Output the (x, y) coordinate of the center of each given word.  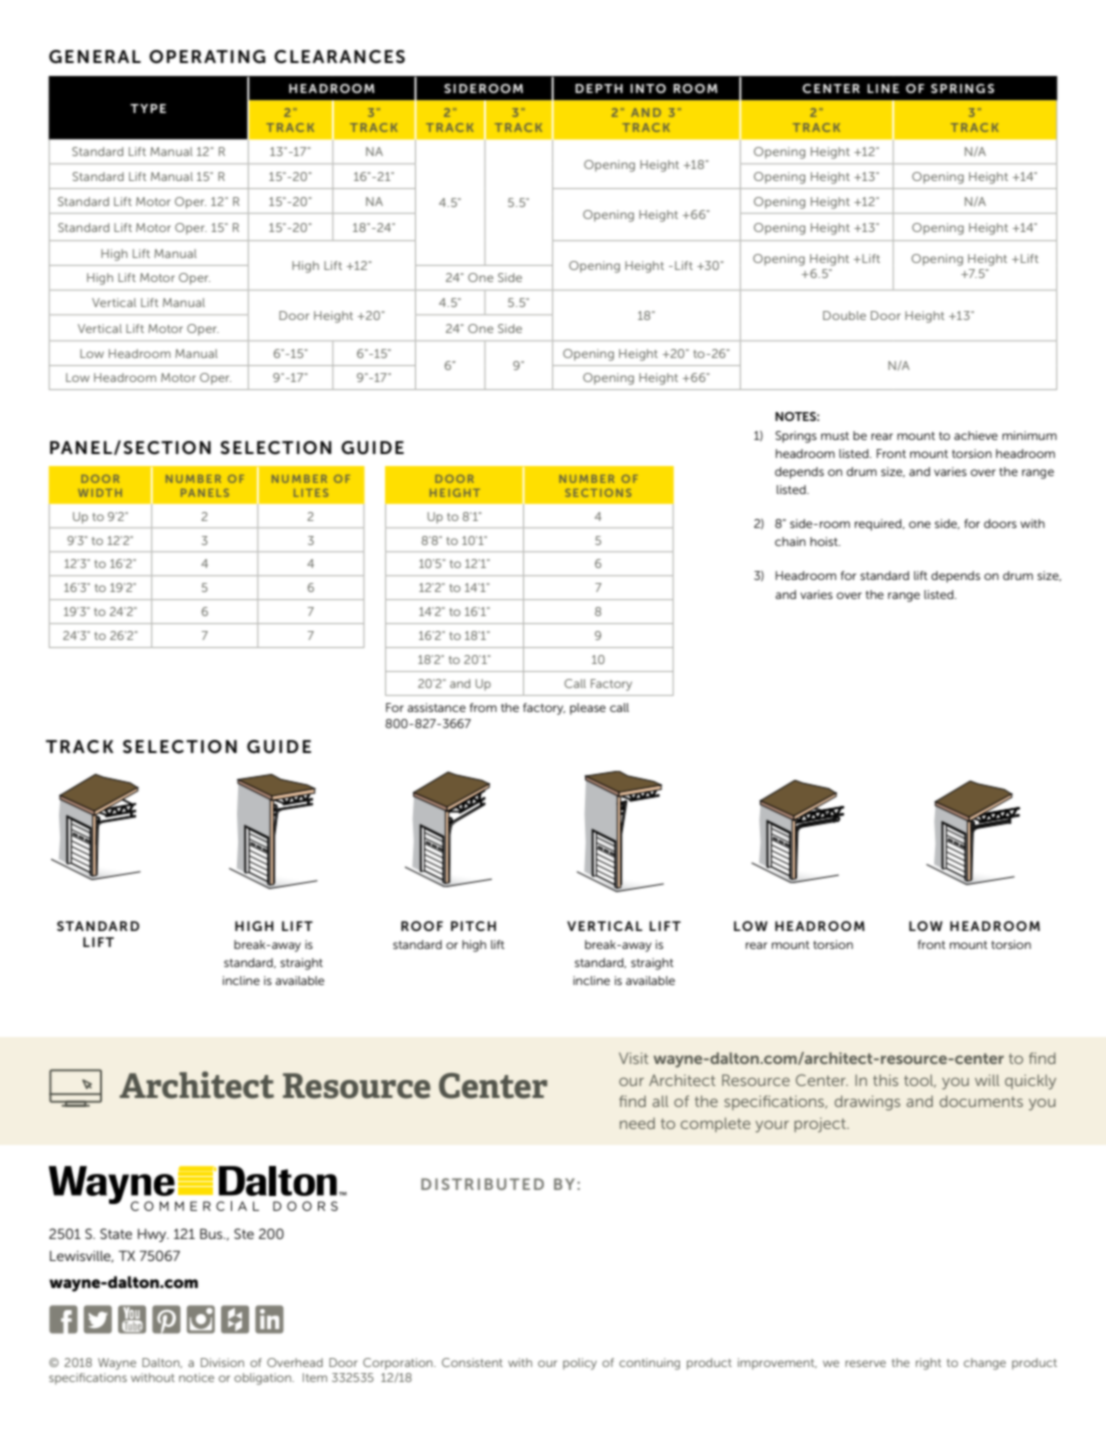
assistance (436, 707)
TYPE (148, 108)
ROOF (422, 926)
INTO (648, 88)
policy (580, 1364)
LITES (311, 493)
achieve (976, 435)
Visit (634, 1058)
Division (222, 1362)
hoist (825, 541)
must (835, 436)
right (928, 1364)
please (588, 709)
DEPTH (599, 88)
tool (920, 1081)
